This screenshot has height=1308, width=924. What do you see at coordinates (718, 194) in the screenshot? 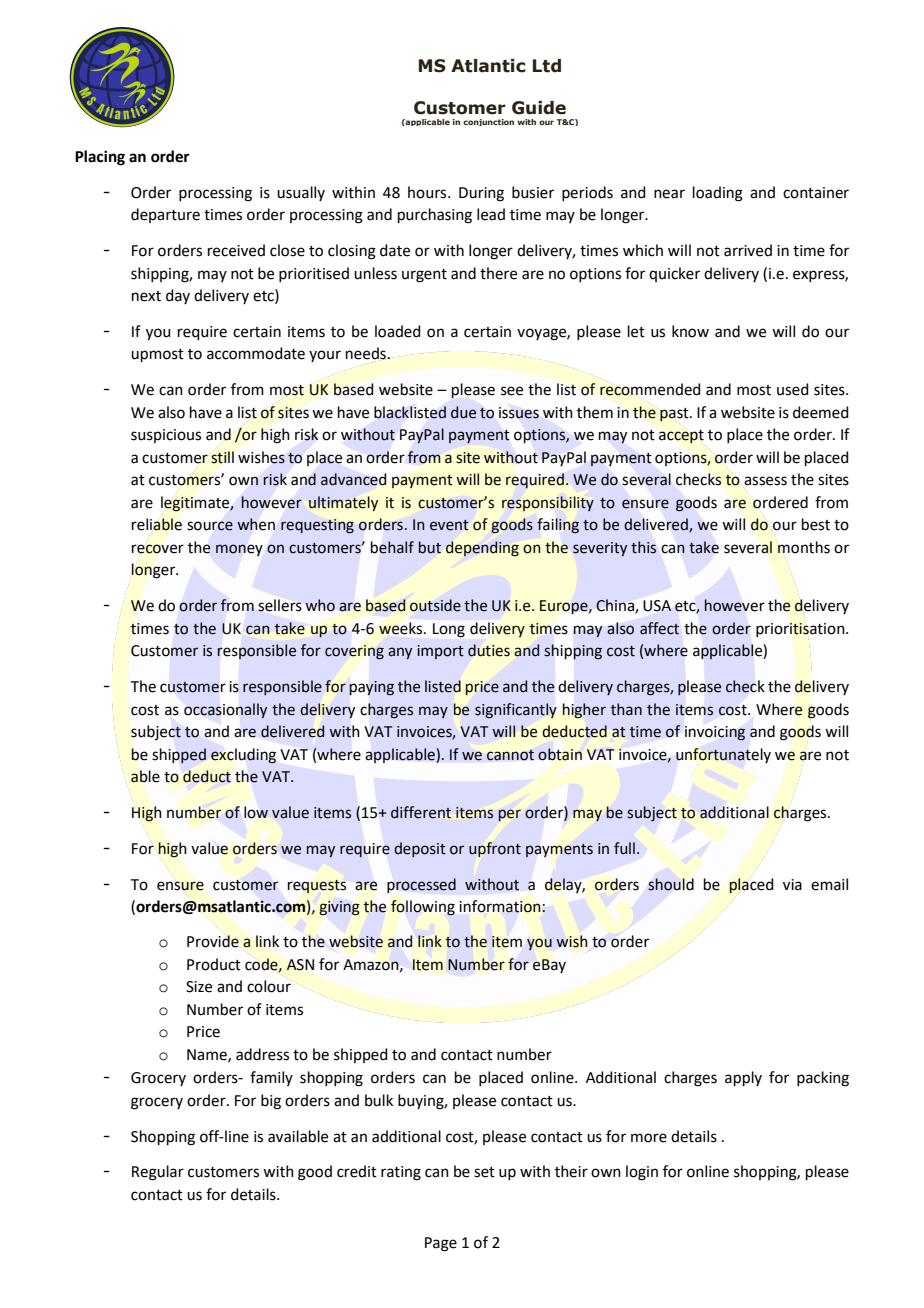
I see `loading` at bounding box center [718, 194].
